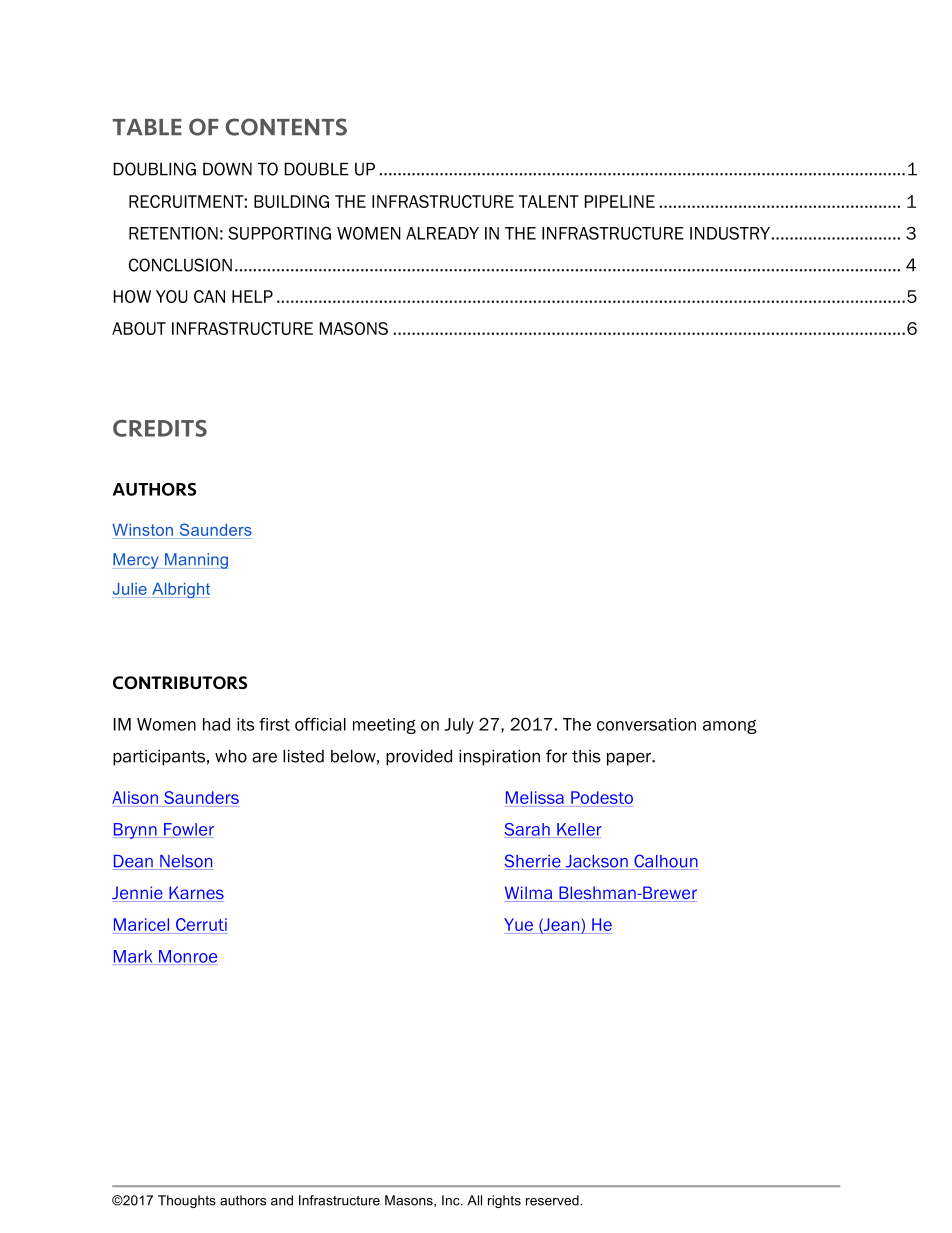 The image size is (952, 1233). Describe the element at coordinates (188, 956) in the screenshot. I see `Monroe` at that location.
